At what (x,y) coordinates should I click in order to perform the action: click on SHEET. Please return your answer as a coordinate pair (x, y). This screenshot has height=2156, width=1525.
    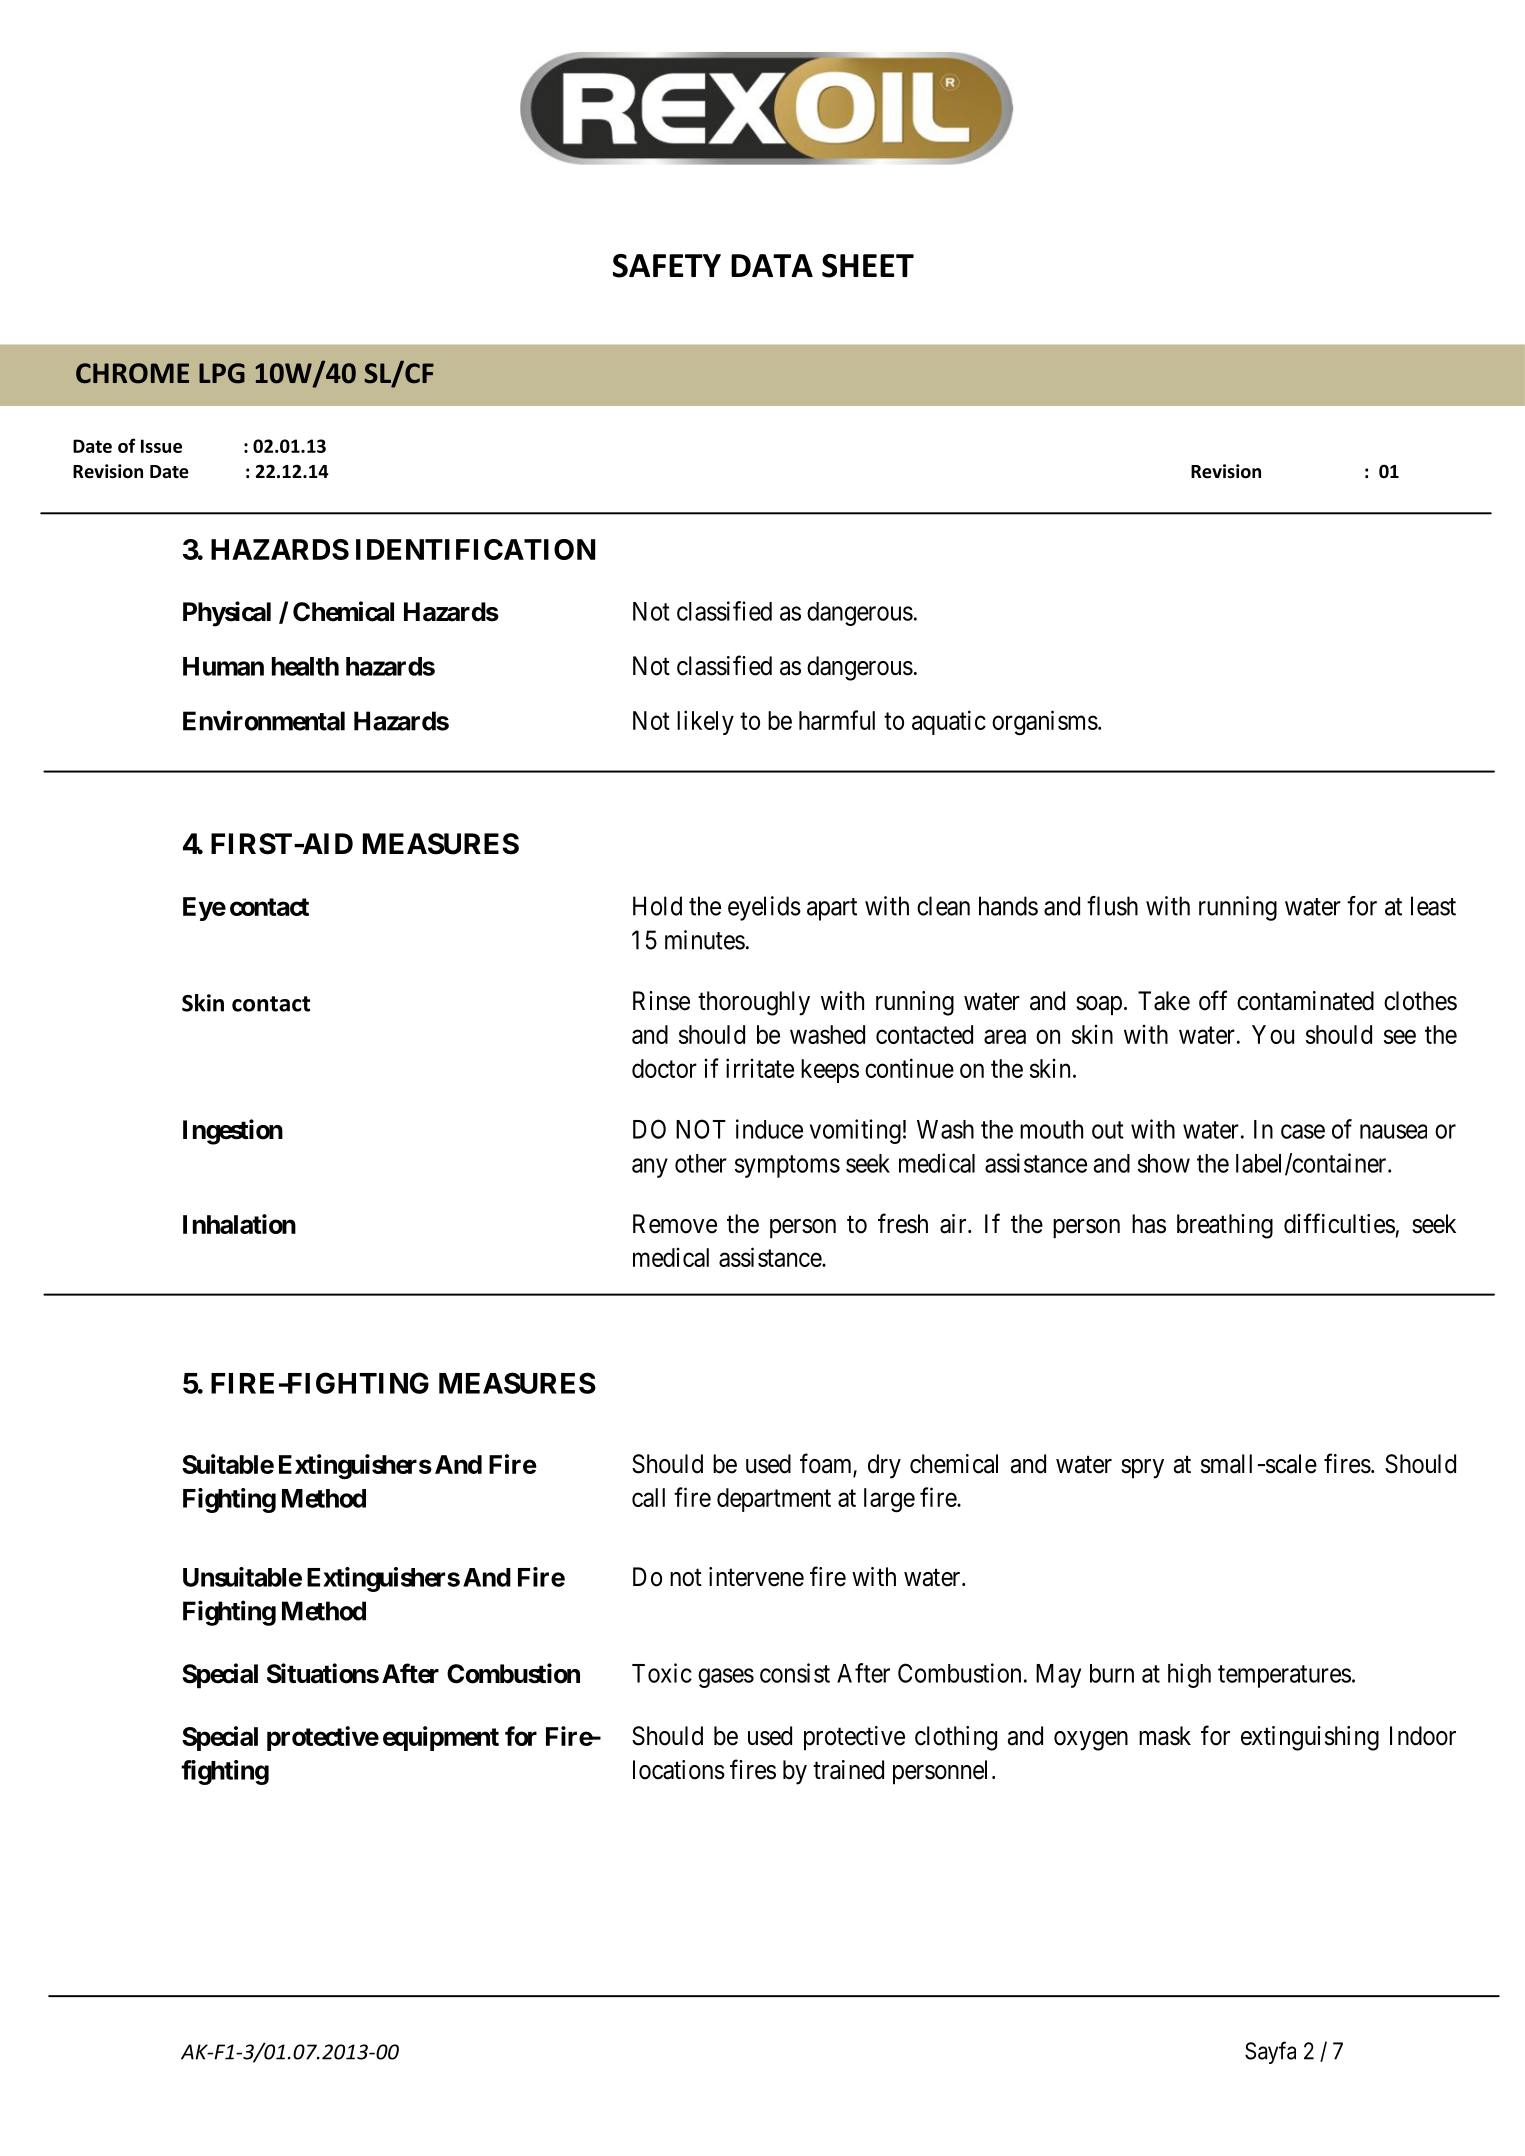
    Looking at the image, I should click on (868, 266).
